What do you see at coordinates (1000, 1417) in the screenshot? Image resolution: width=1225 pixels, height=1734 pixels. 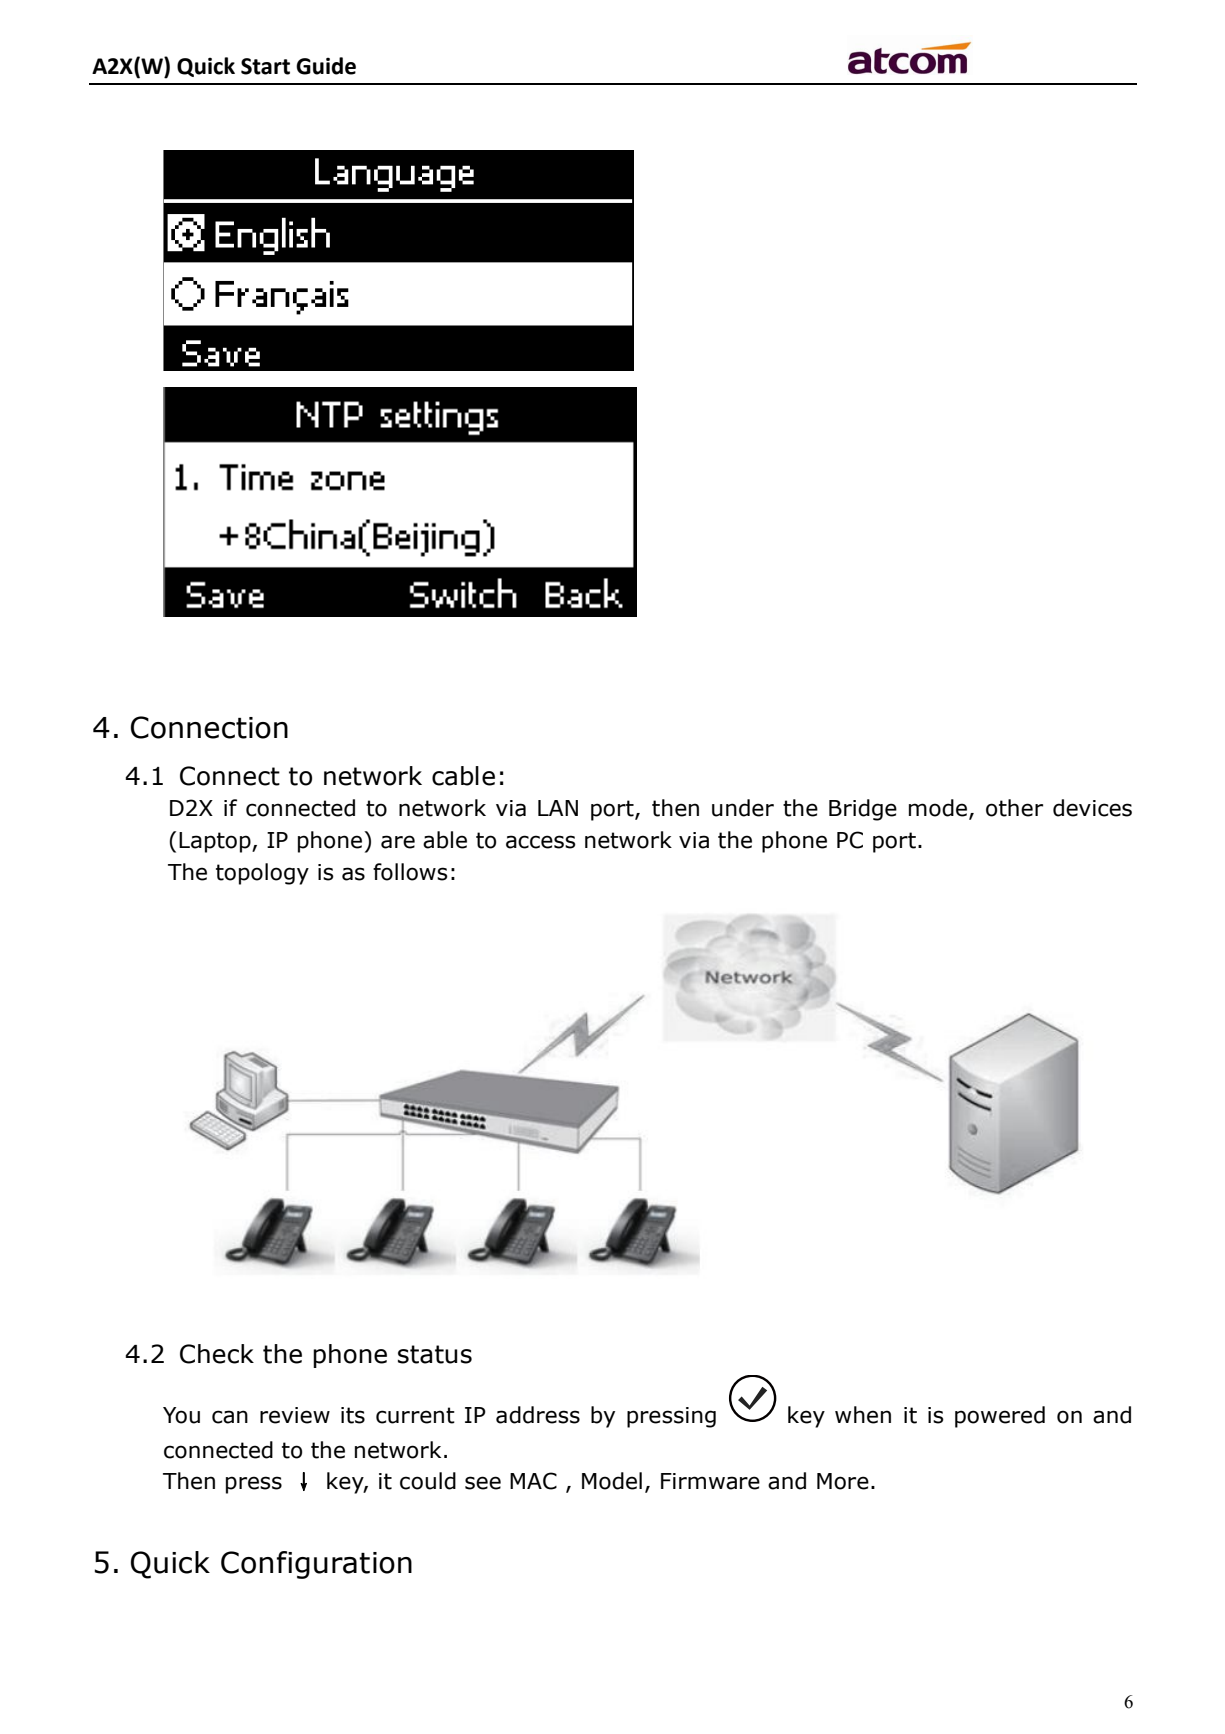 I see `powered` at bounding box center [1000, 1417].
